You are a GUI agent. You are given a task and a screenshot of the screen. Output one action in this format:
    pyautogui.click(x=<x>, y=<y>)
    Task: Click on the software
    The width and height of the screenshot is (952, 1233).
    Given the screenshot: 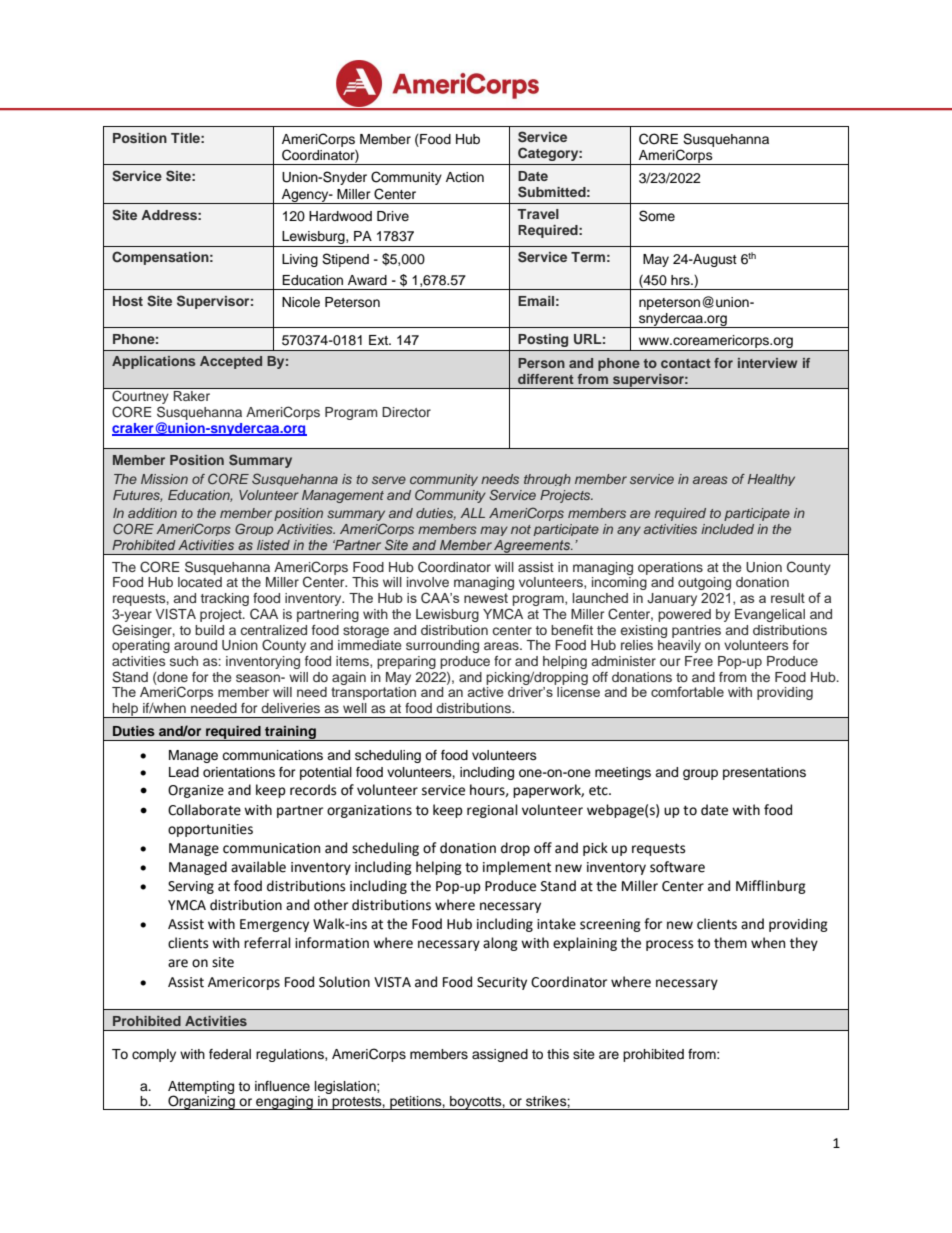 What is the action you would take?
    pyautogui.click(x=677, y=867)
